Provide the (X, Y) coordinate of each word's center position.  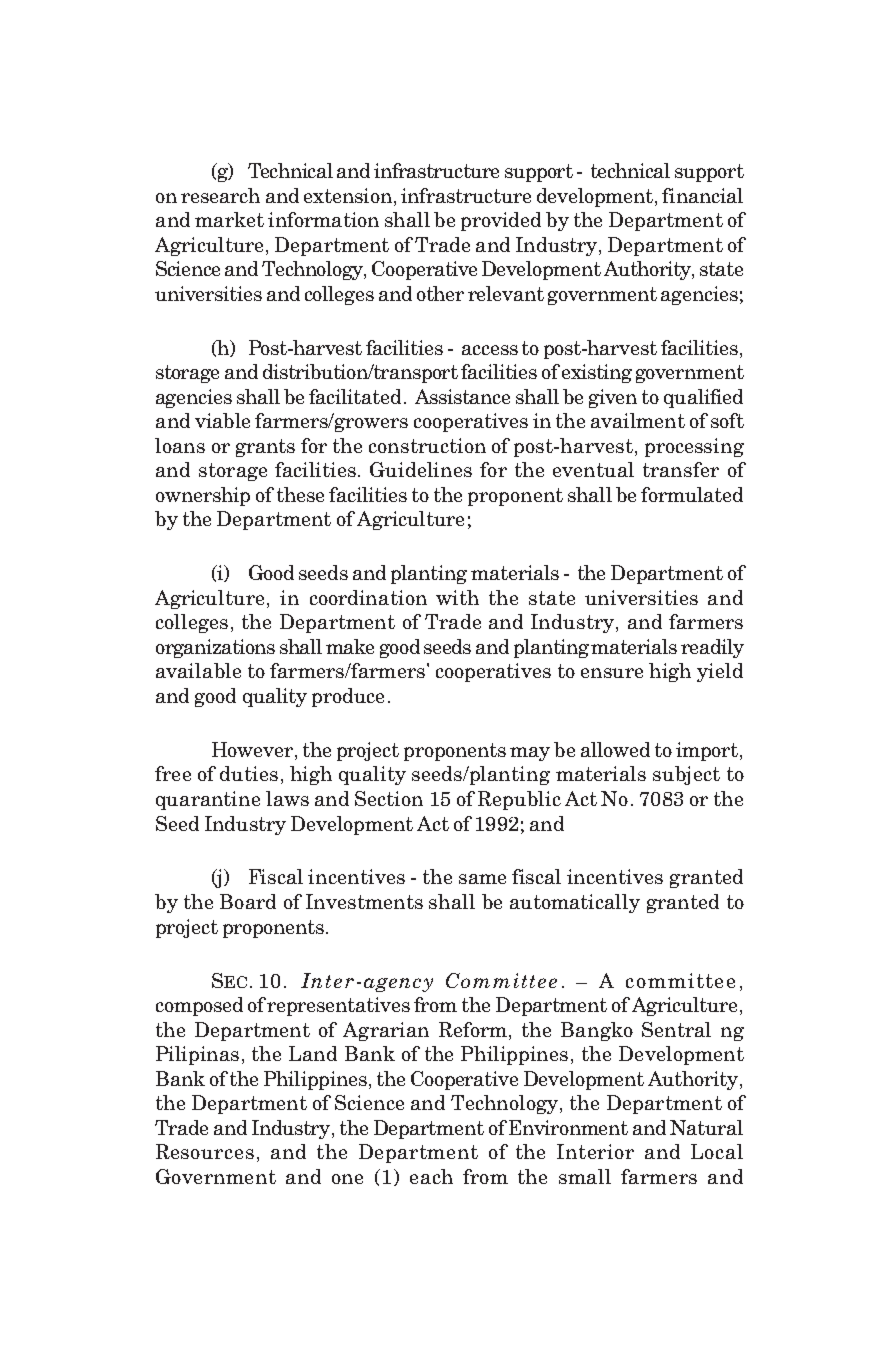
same (482, 879)
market (229, 219)
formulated (692, 494)
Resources (205, 1151)
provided (501, 221)
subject (686, 775)
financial (702, 195)
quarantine (208, 800)
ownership (203, 496)
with (457, 597)
